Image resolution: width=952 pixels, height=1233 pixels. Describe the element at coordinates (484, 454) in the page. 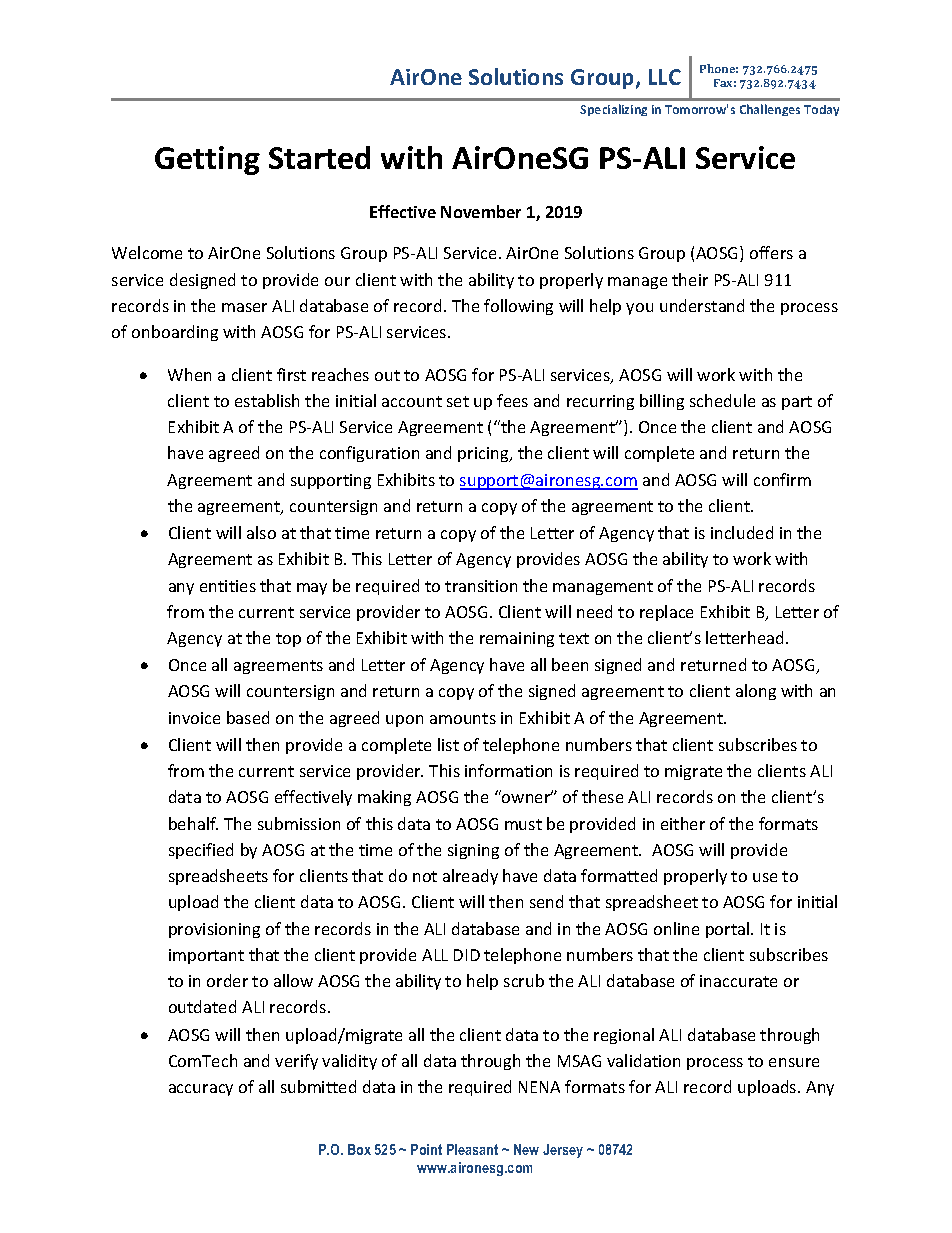

I see `pricing` at that location.
